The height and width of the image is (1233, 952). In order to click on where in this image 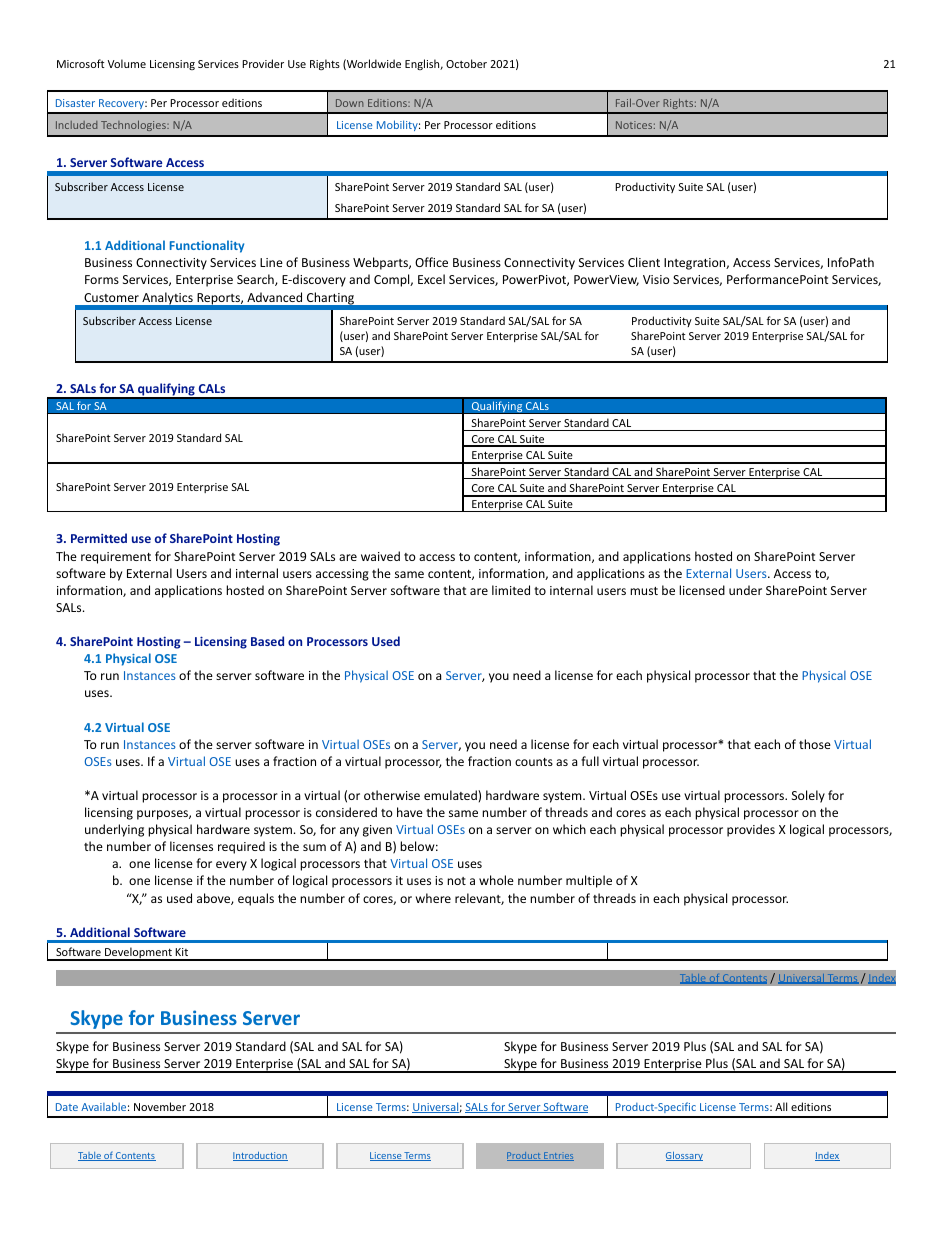, I will do `click(433, 898)`.
